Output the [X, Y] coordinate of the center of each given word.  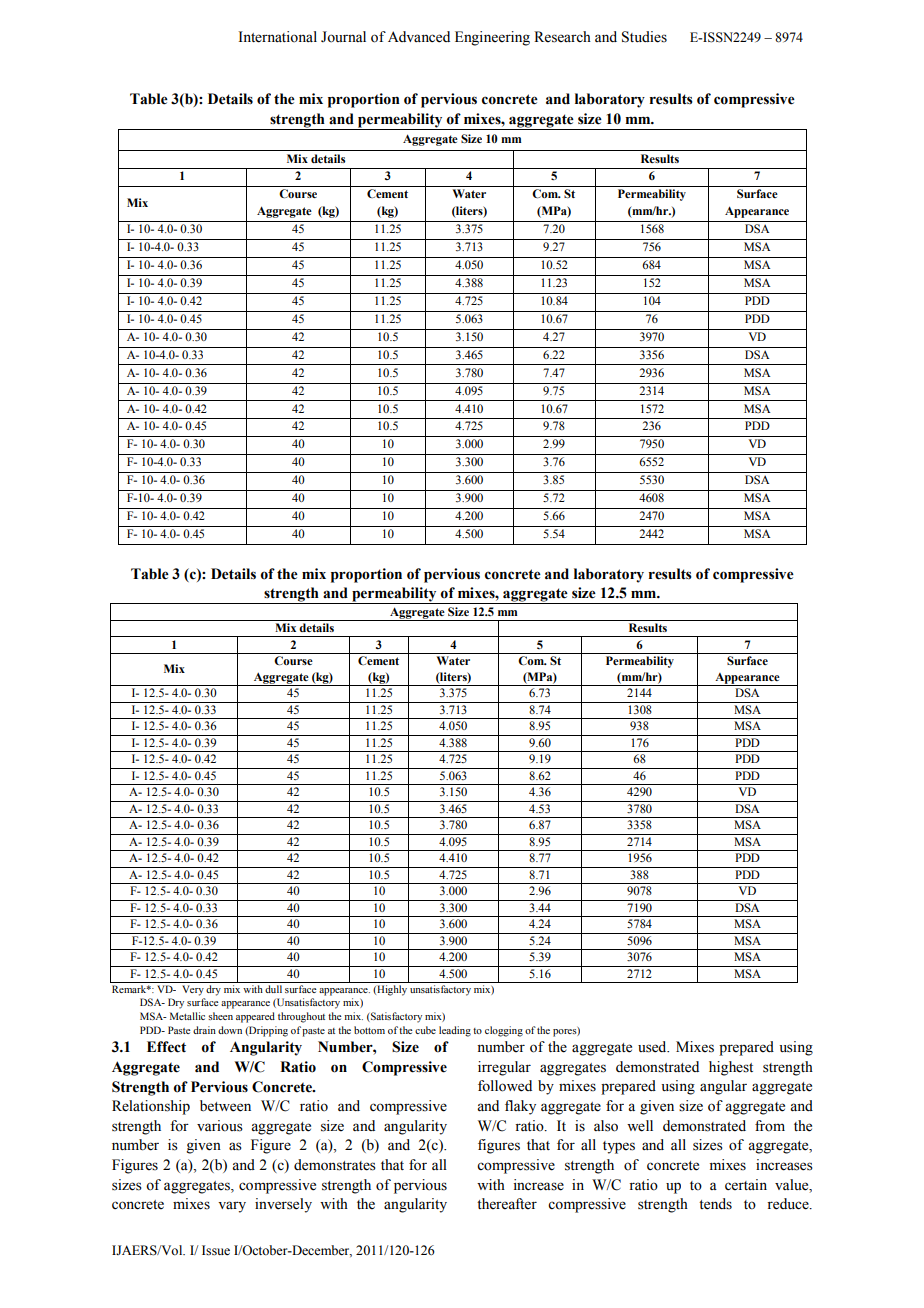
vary [232, 1207]
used [653, 1047]
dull [273, 989]
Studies [644, 37]
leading [455, 1031]
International [278, 37]
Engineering [492, 38]
